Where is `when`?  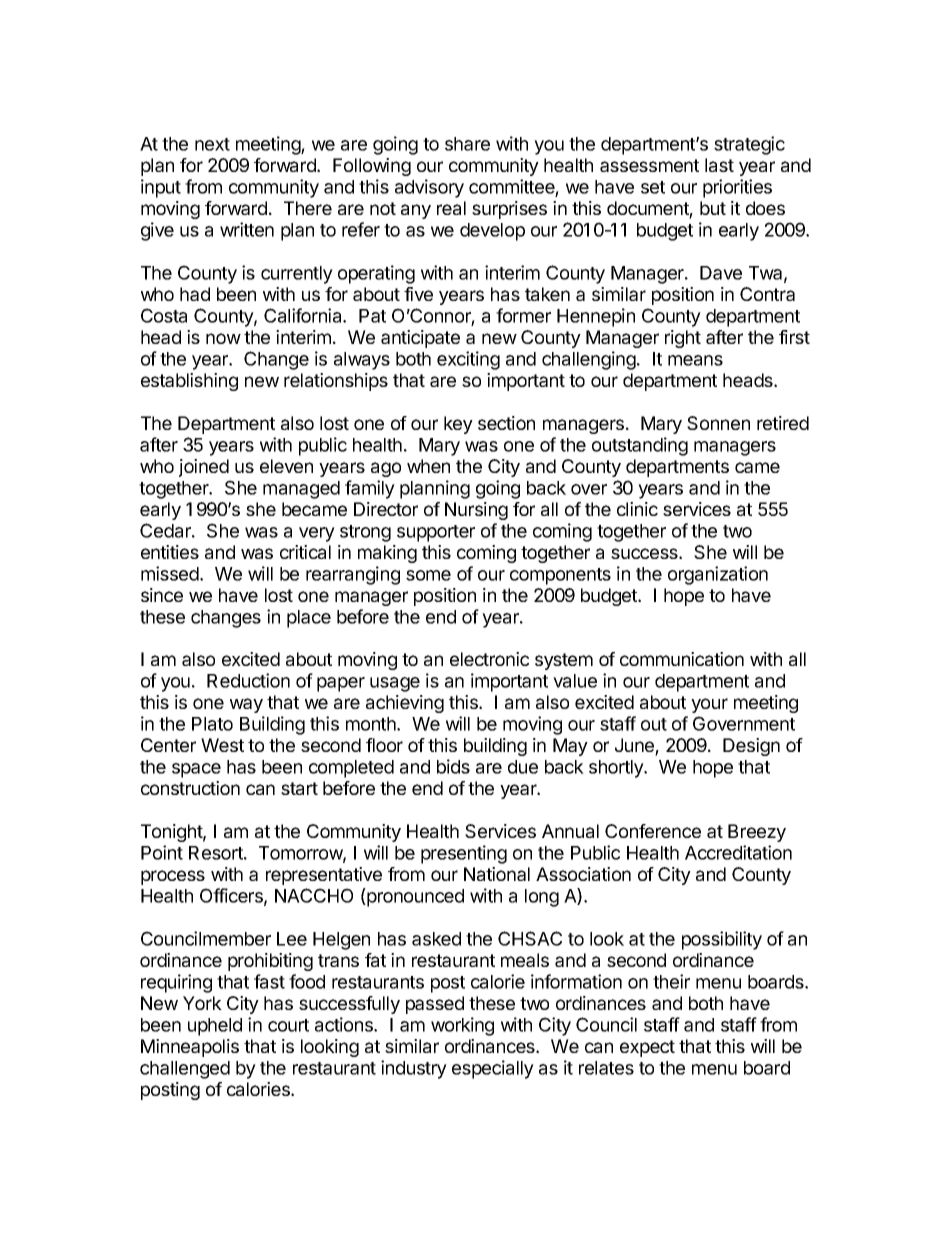
when is located at coordinates (428, 466).
